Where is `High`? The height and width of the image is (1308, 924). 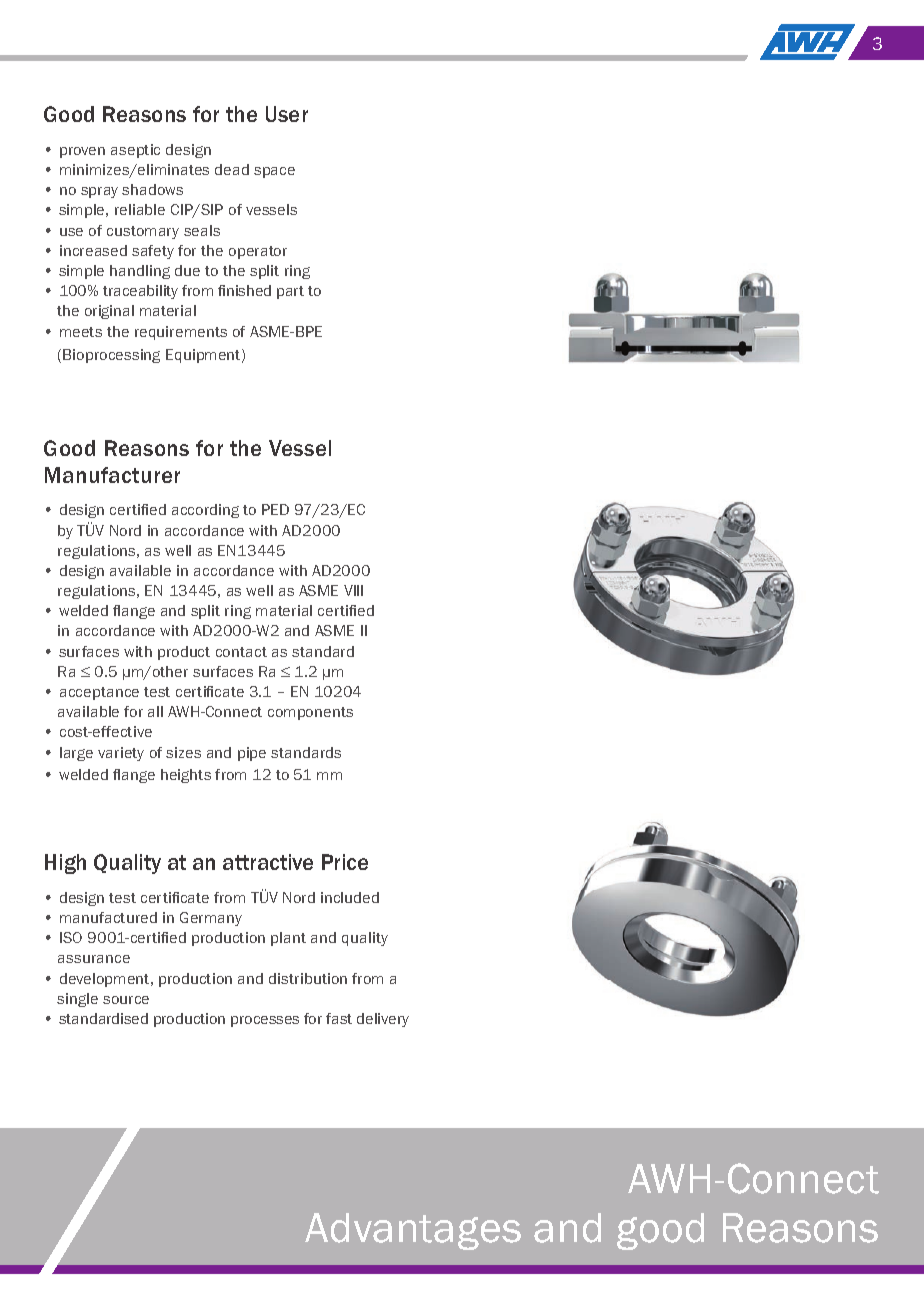 High is located at coordinates (65, 864).
